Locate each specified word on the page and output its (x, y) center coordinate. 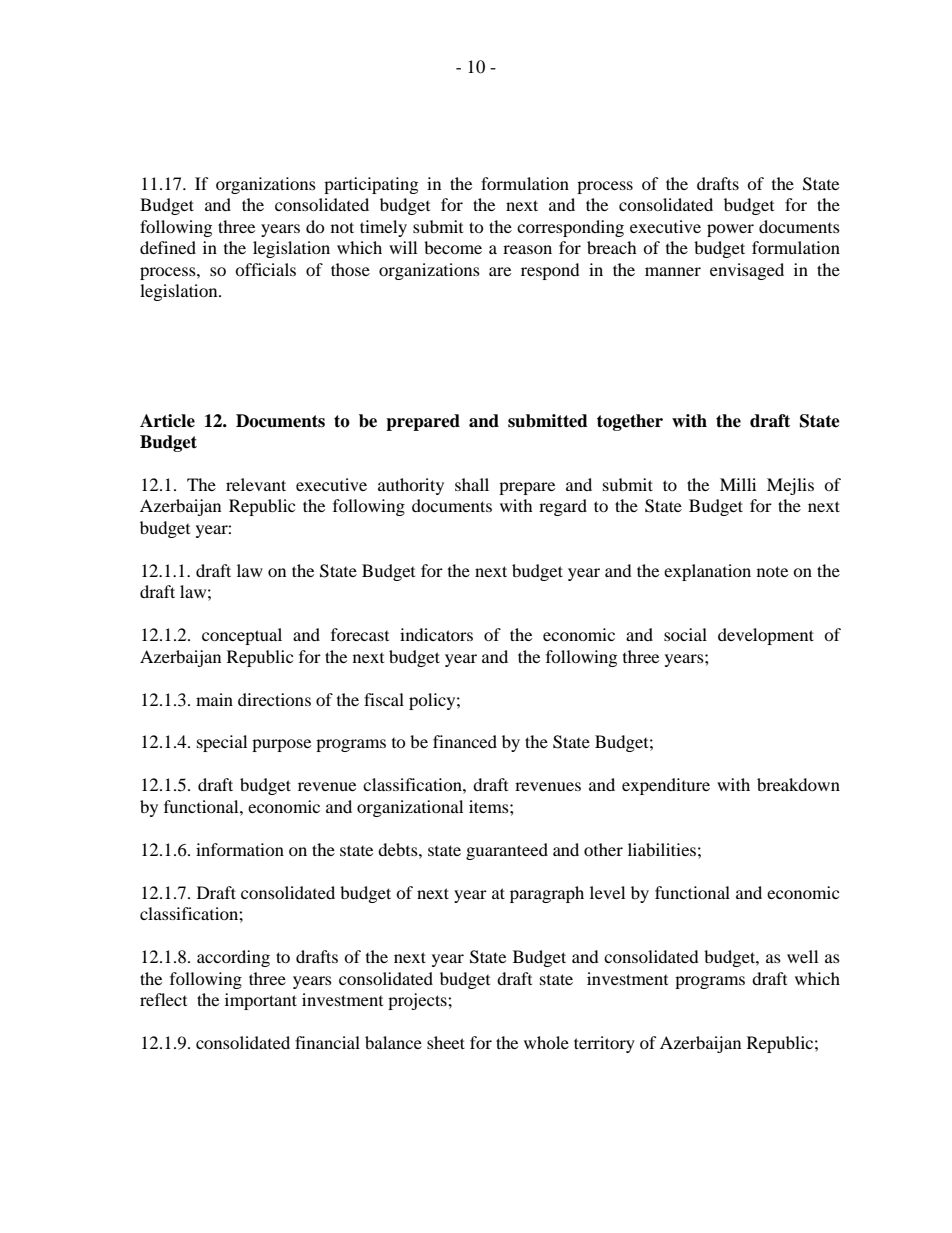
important (261, 1001)
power (730, 230)
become (453, 247)
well (802, 956)
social (685, 634)
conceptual (242, 636)
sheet (446, 1042)
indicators (436, 634)
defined (168, 247)
